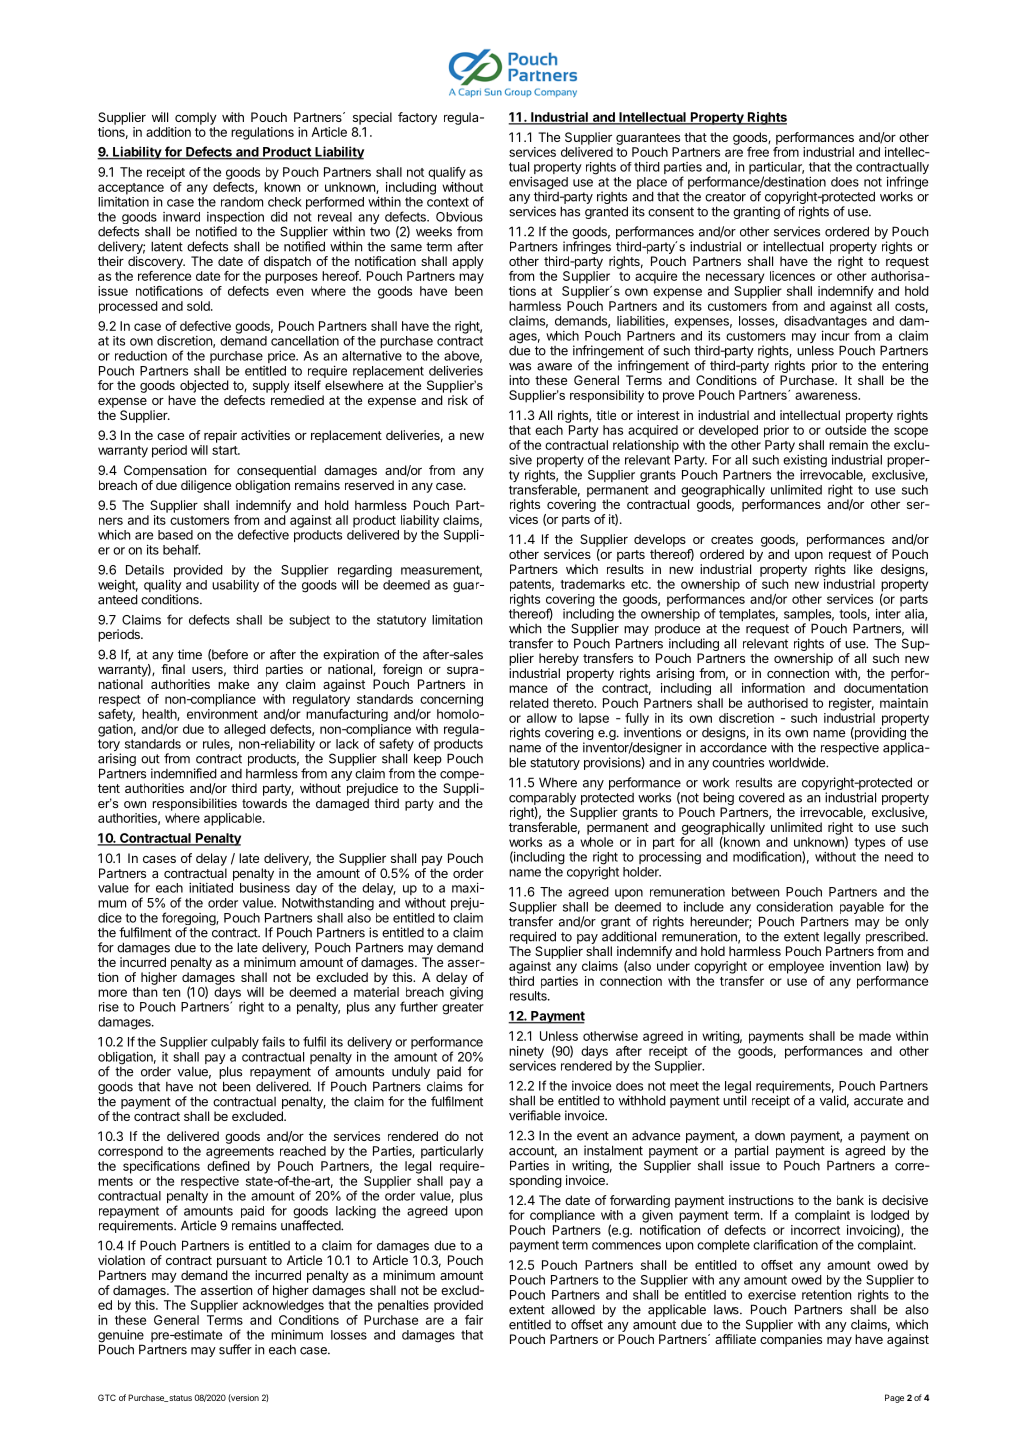 Image resolution: width=1026 pixels, height=1452 pixels. What do you see at coordinates (538, 184) in the document?
I see `envisaged` at bounding box center [538, 184].
